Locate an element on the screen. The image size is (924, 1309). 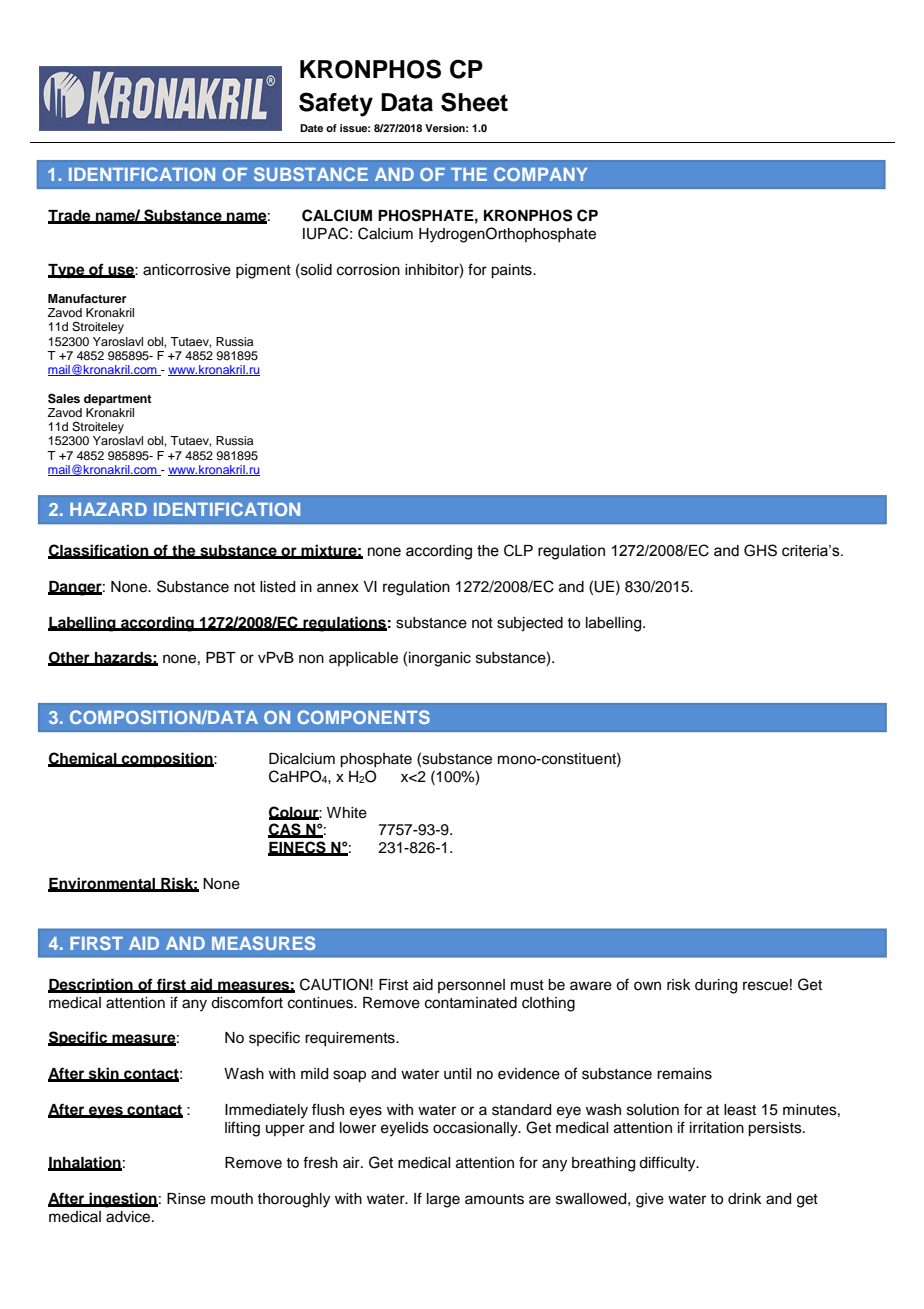
Description is located at coordinates (91, 986).
